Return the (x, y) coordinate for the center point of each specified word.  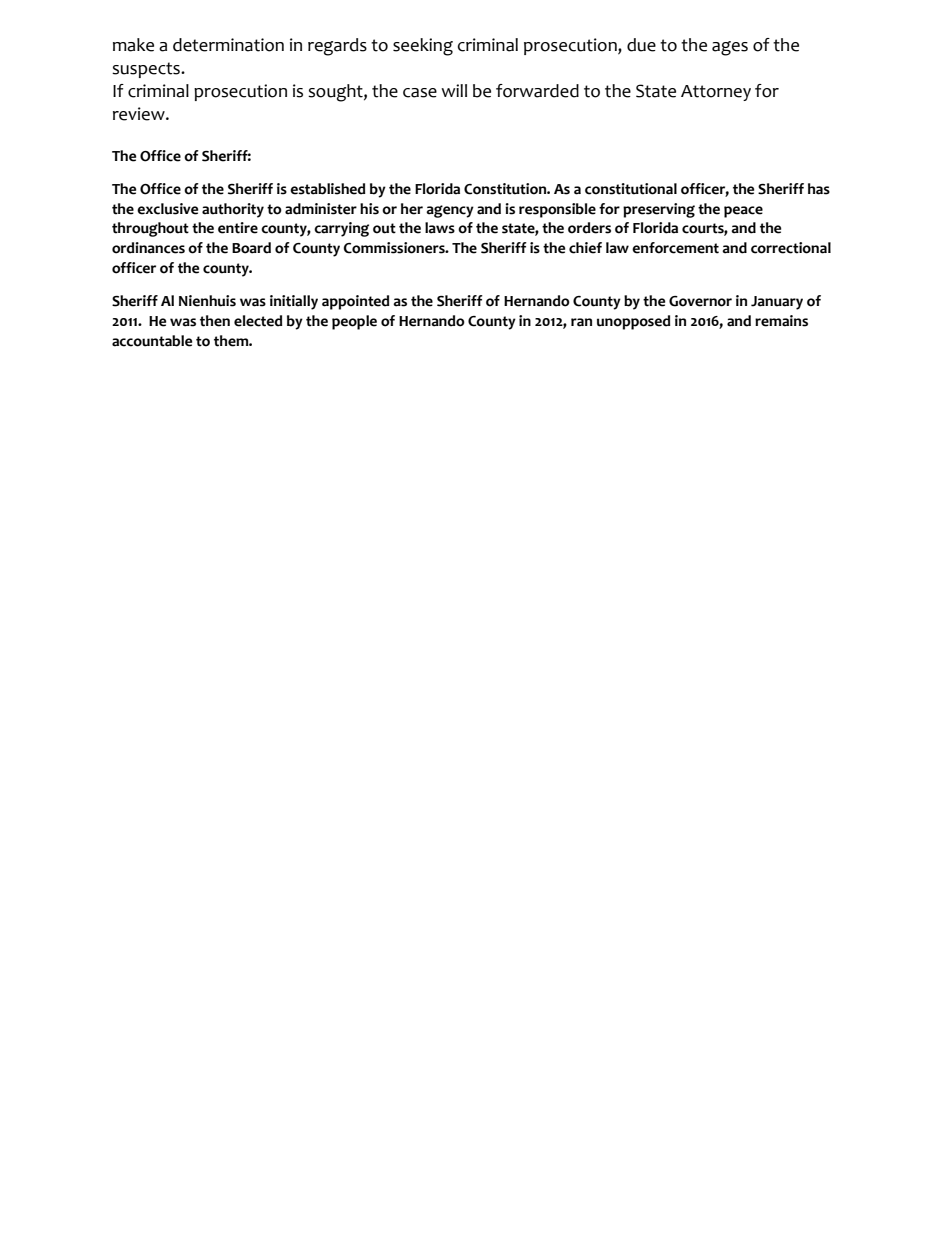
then (215, 321)
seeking (423, 47)
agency (450, 211)
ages (730, 48)
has (819, 189)
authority (233, 210)
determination (228, 45)
